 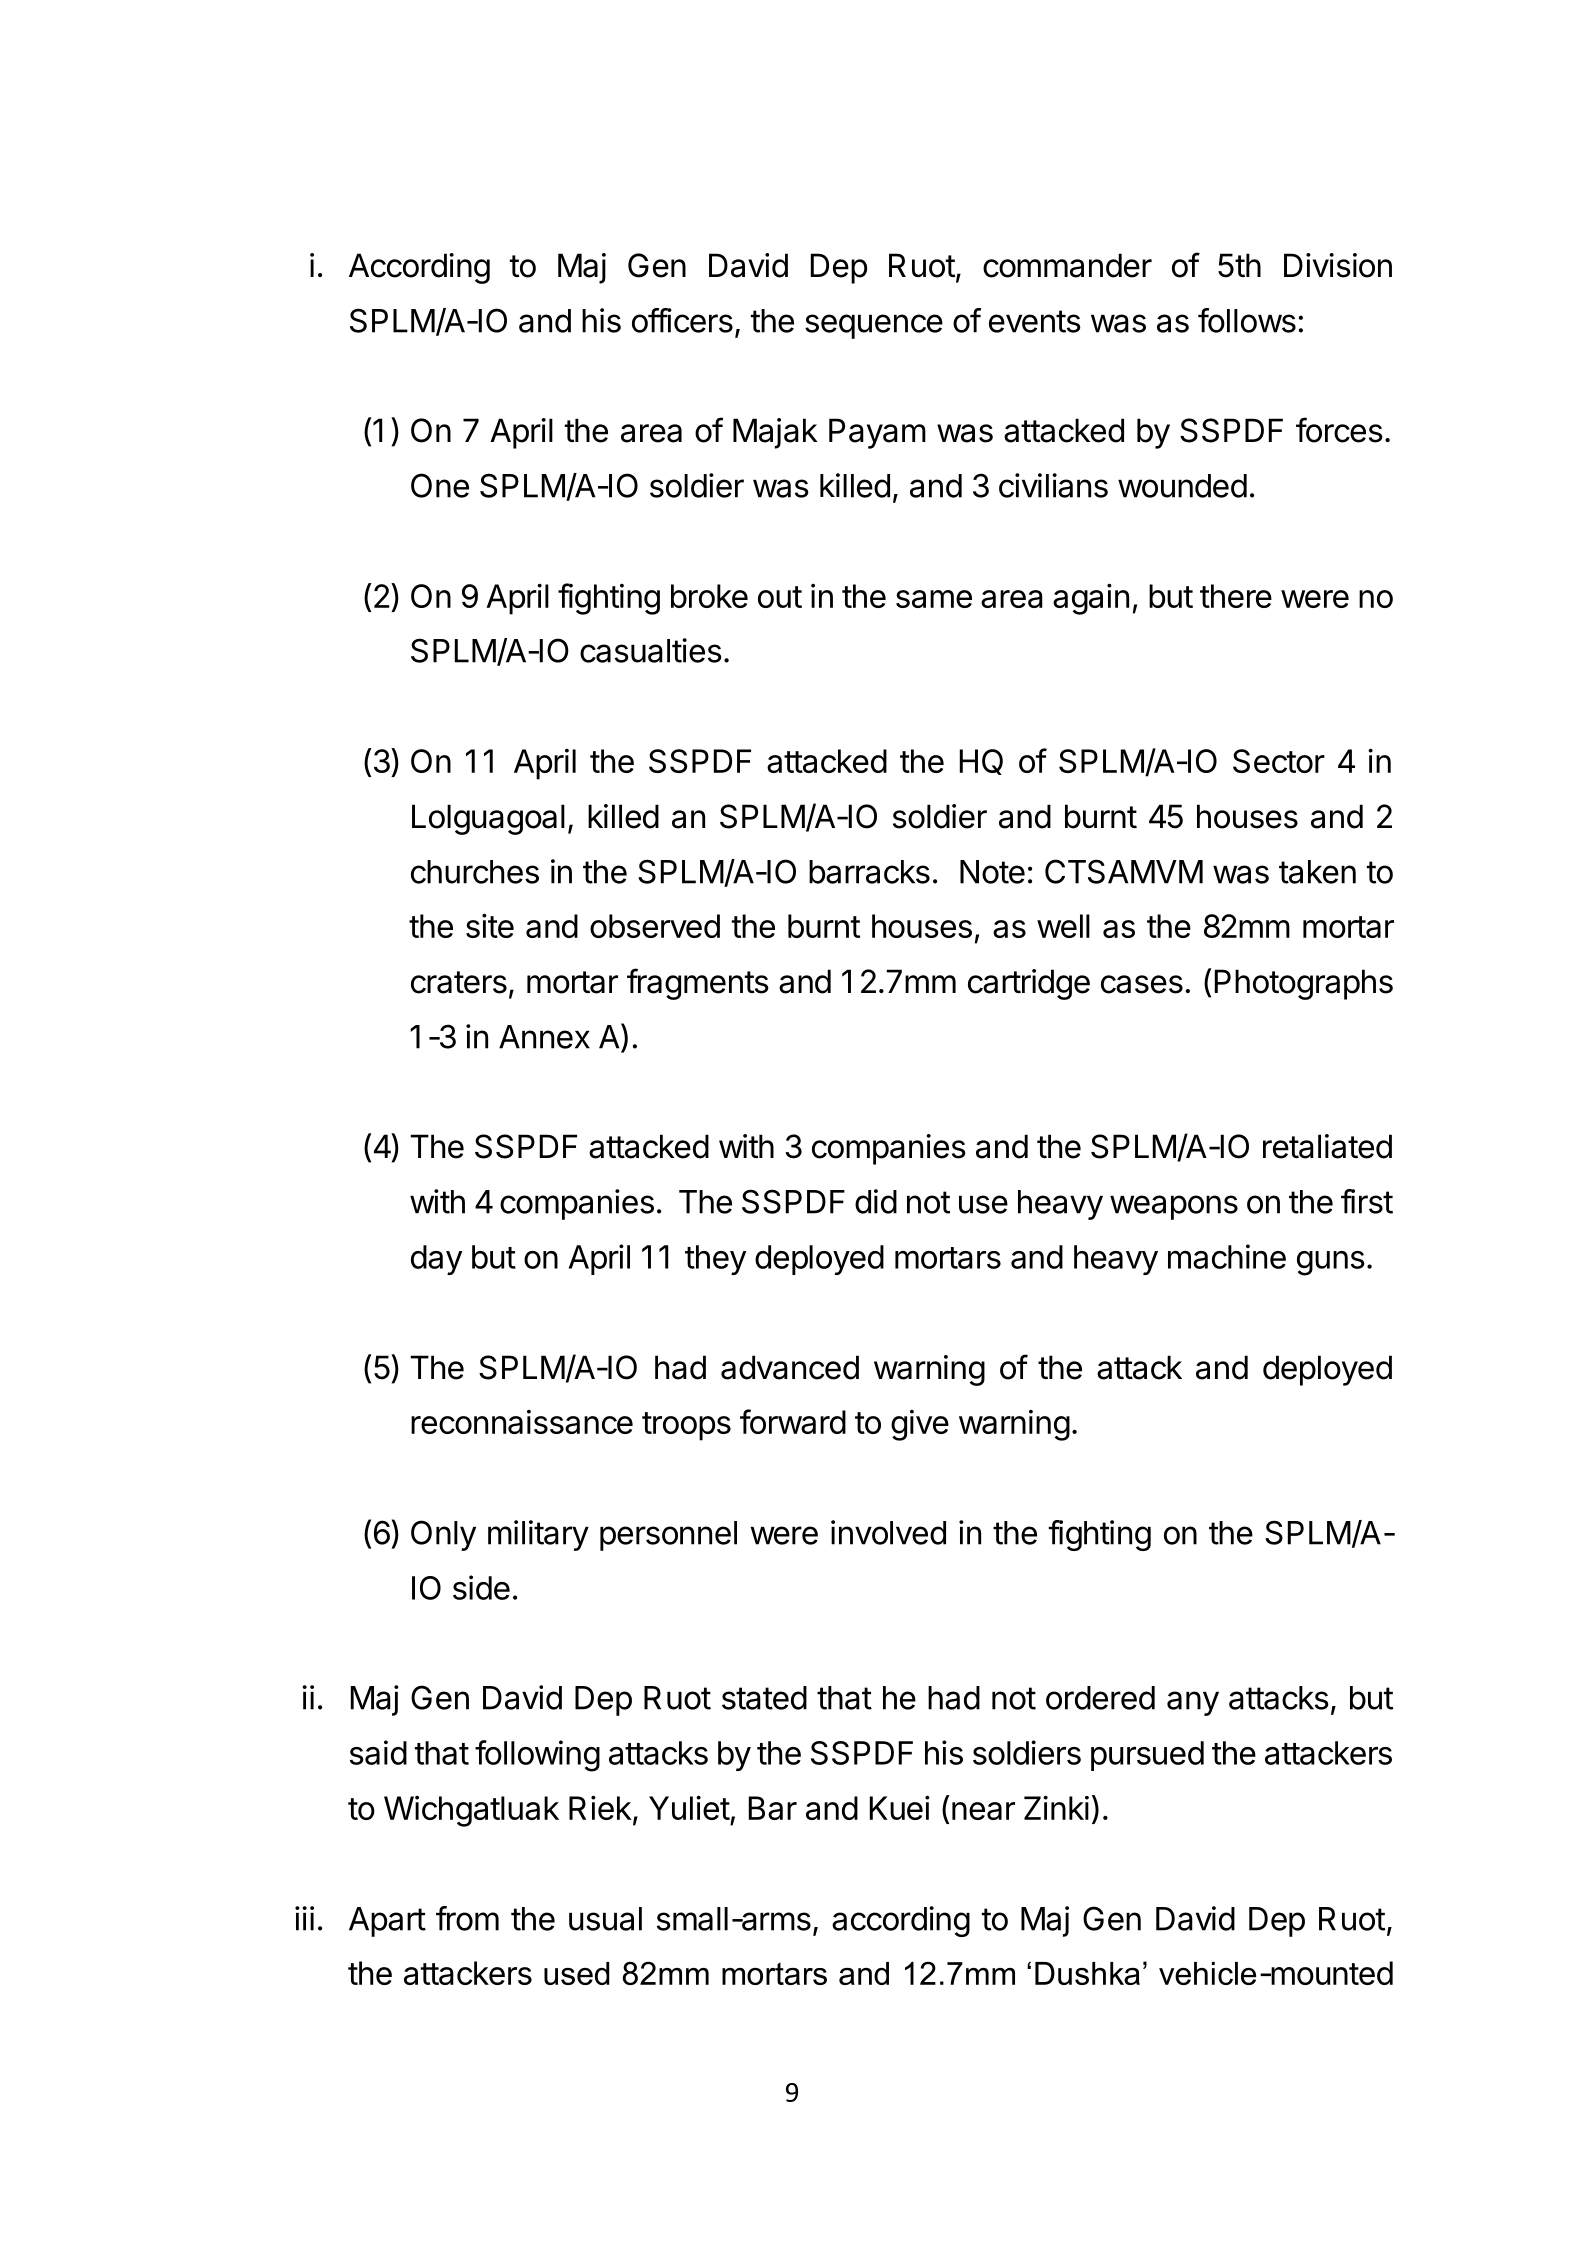 What do you see at coordinates (876, 1201) in the screenshot?
I see `did` at bounding box center [876, 1201].
